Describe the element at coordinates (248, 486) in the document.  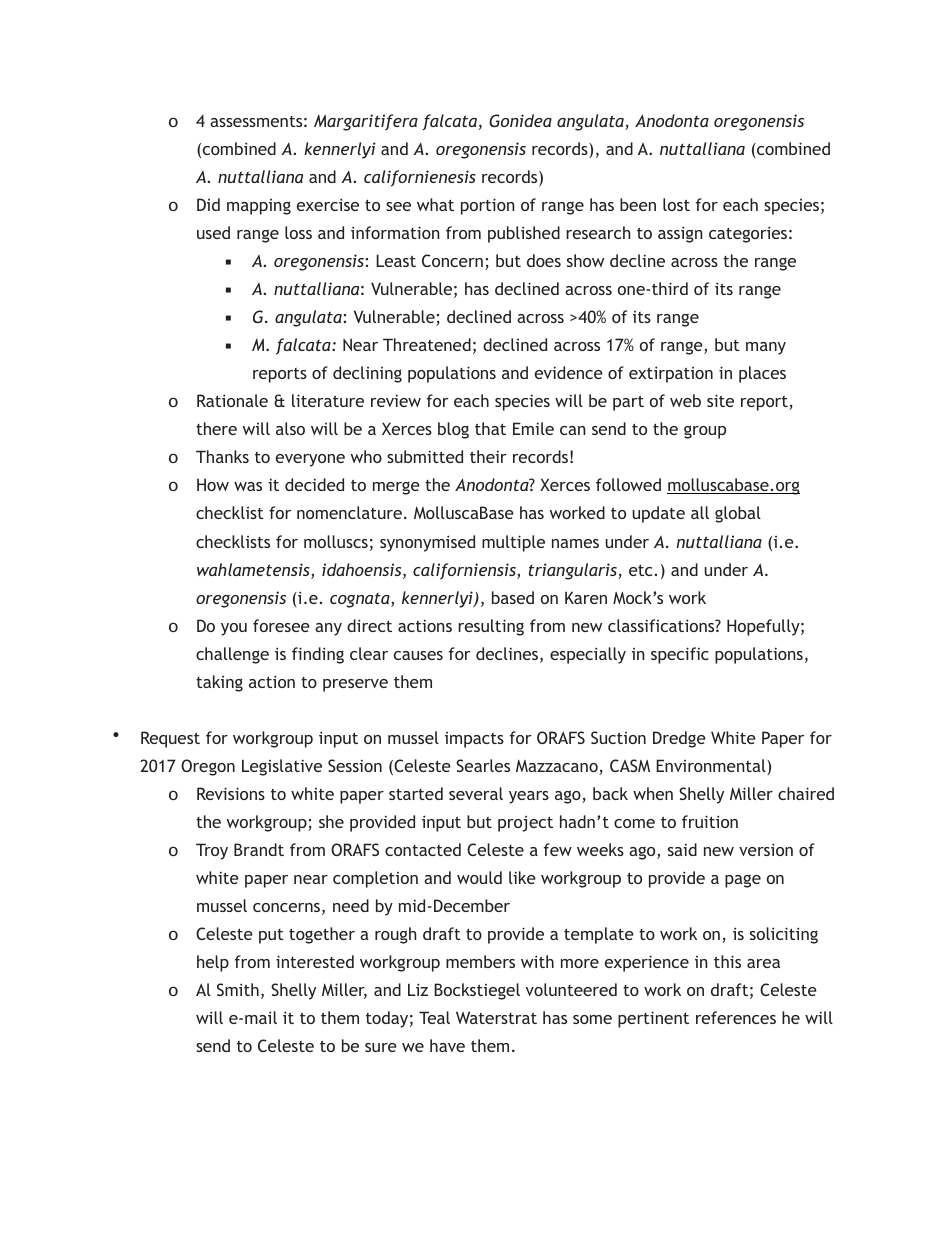
I see `was` at that location.
